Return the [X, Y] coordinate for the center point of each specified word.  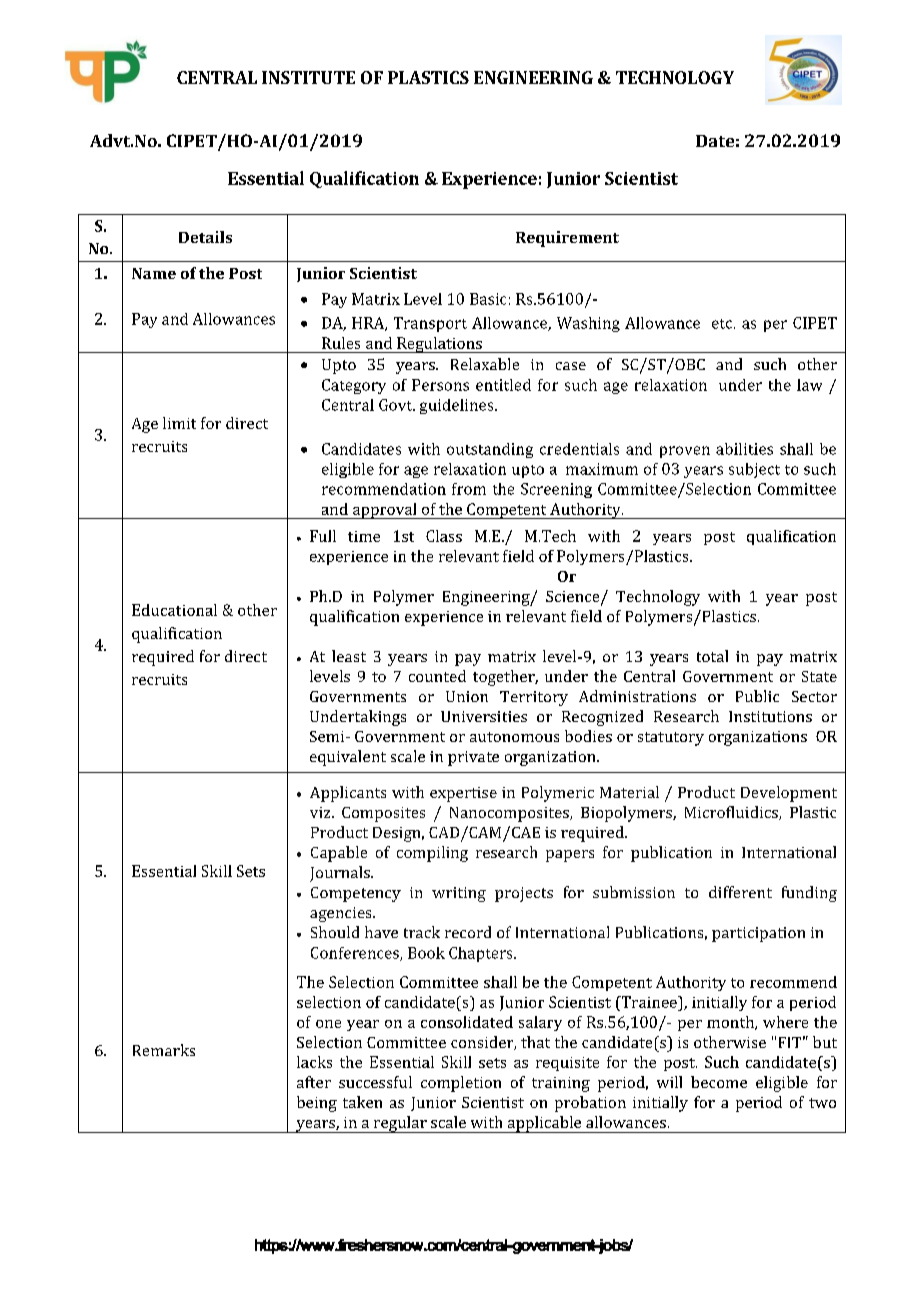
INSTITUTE [308, 77]
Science [574, 597]
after [314, 1082]
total [712, 656]
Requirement [567, 239]
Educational [174, 610]
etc [723, 324]
